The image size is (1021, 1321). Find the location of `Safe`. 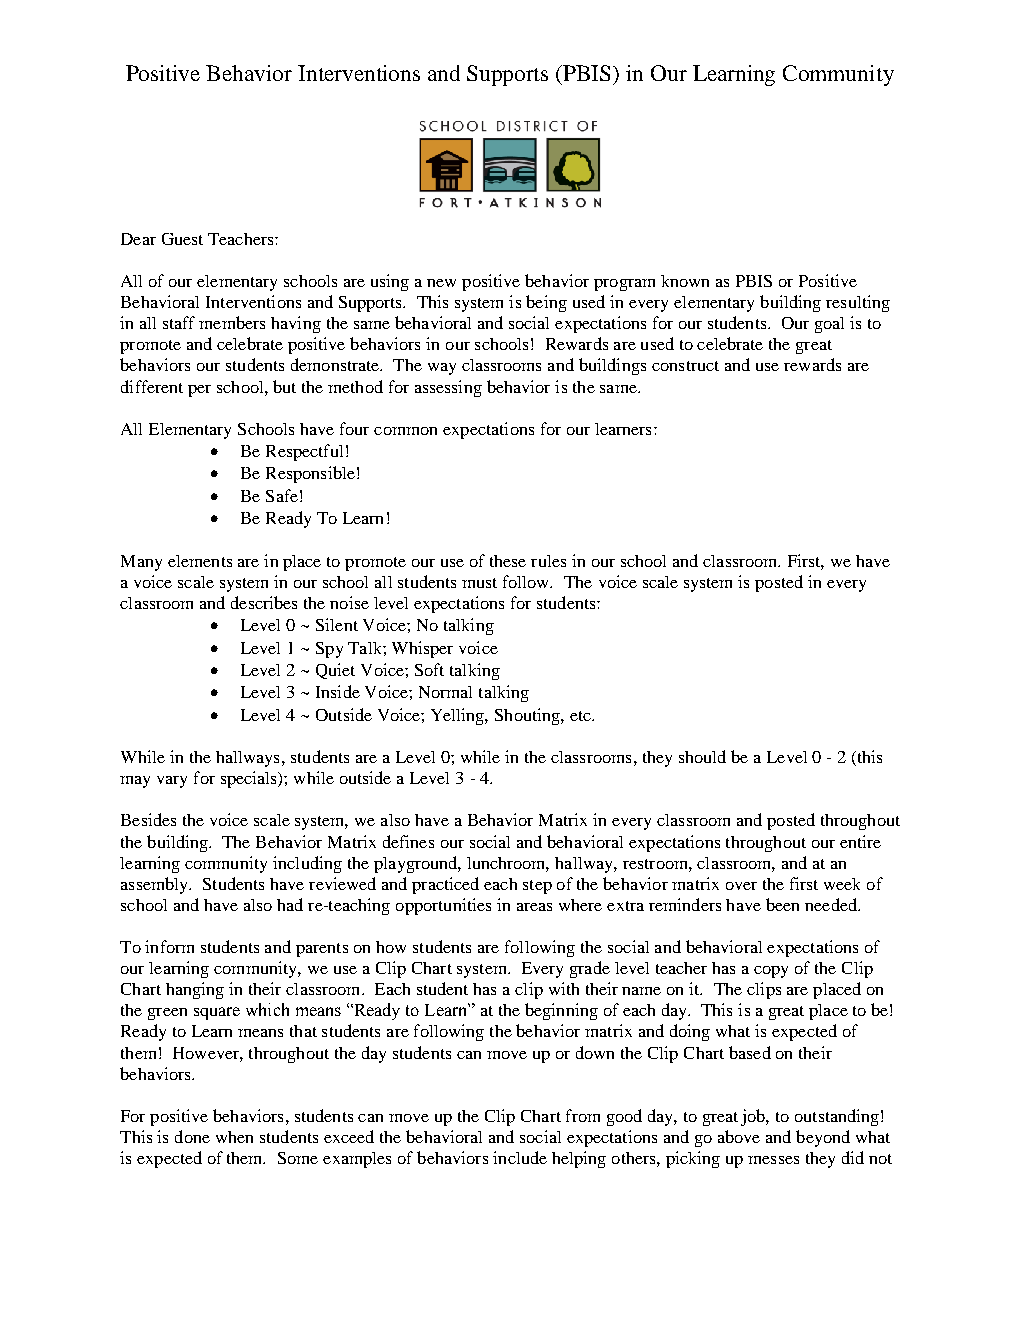

Safe is located at coordinates (282, 495).
